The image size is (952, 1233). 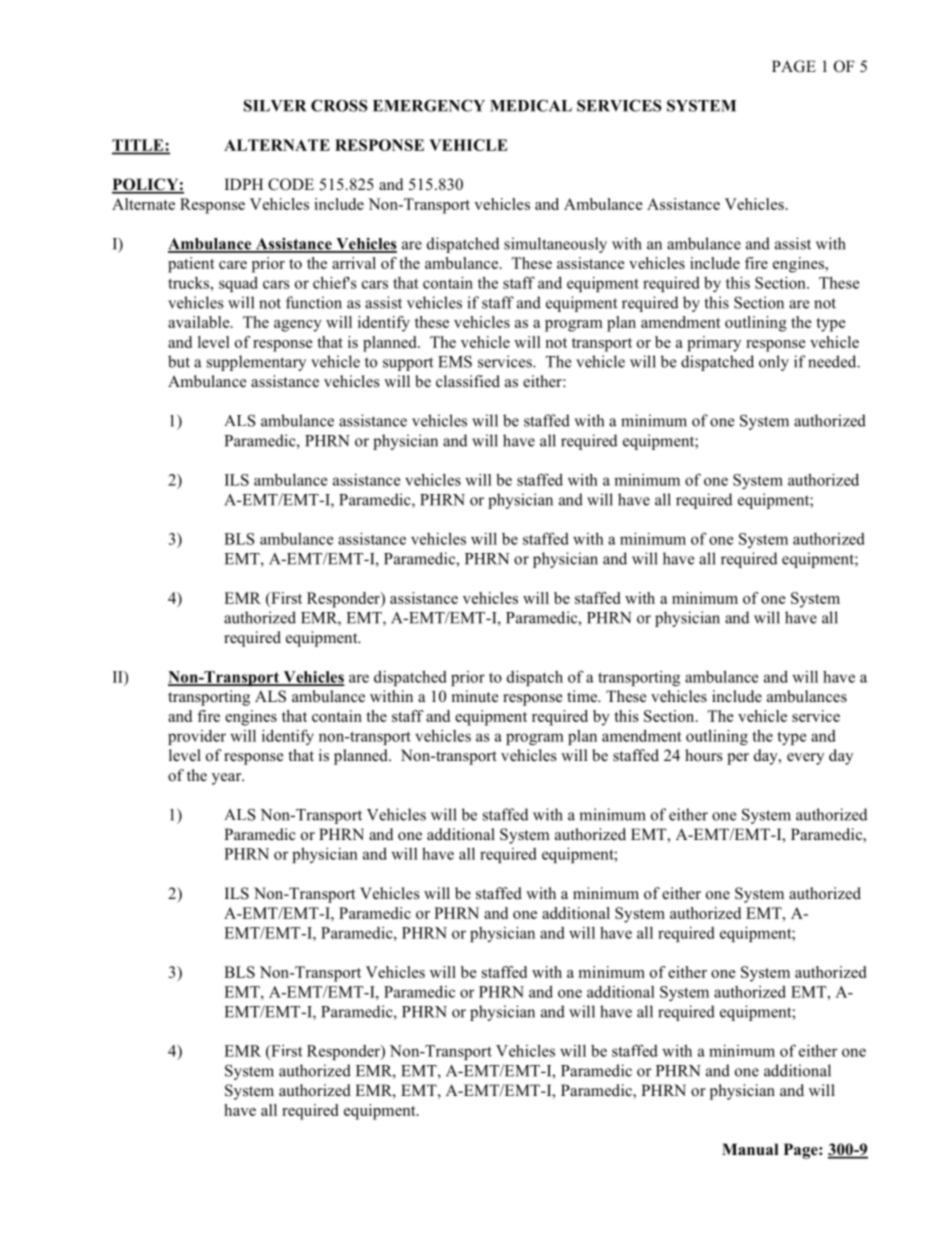 I want to click on per, so click(x=738, y=759).
